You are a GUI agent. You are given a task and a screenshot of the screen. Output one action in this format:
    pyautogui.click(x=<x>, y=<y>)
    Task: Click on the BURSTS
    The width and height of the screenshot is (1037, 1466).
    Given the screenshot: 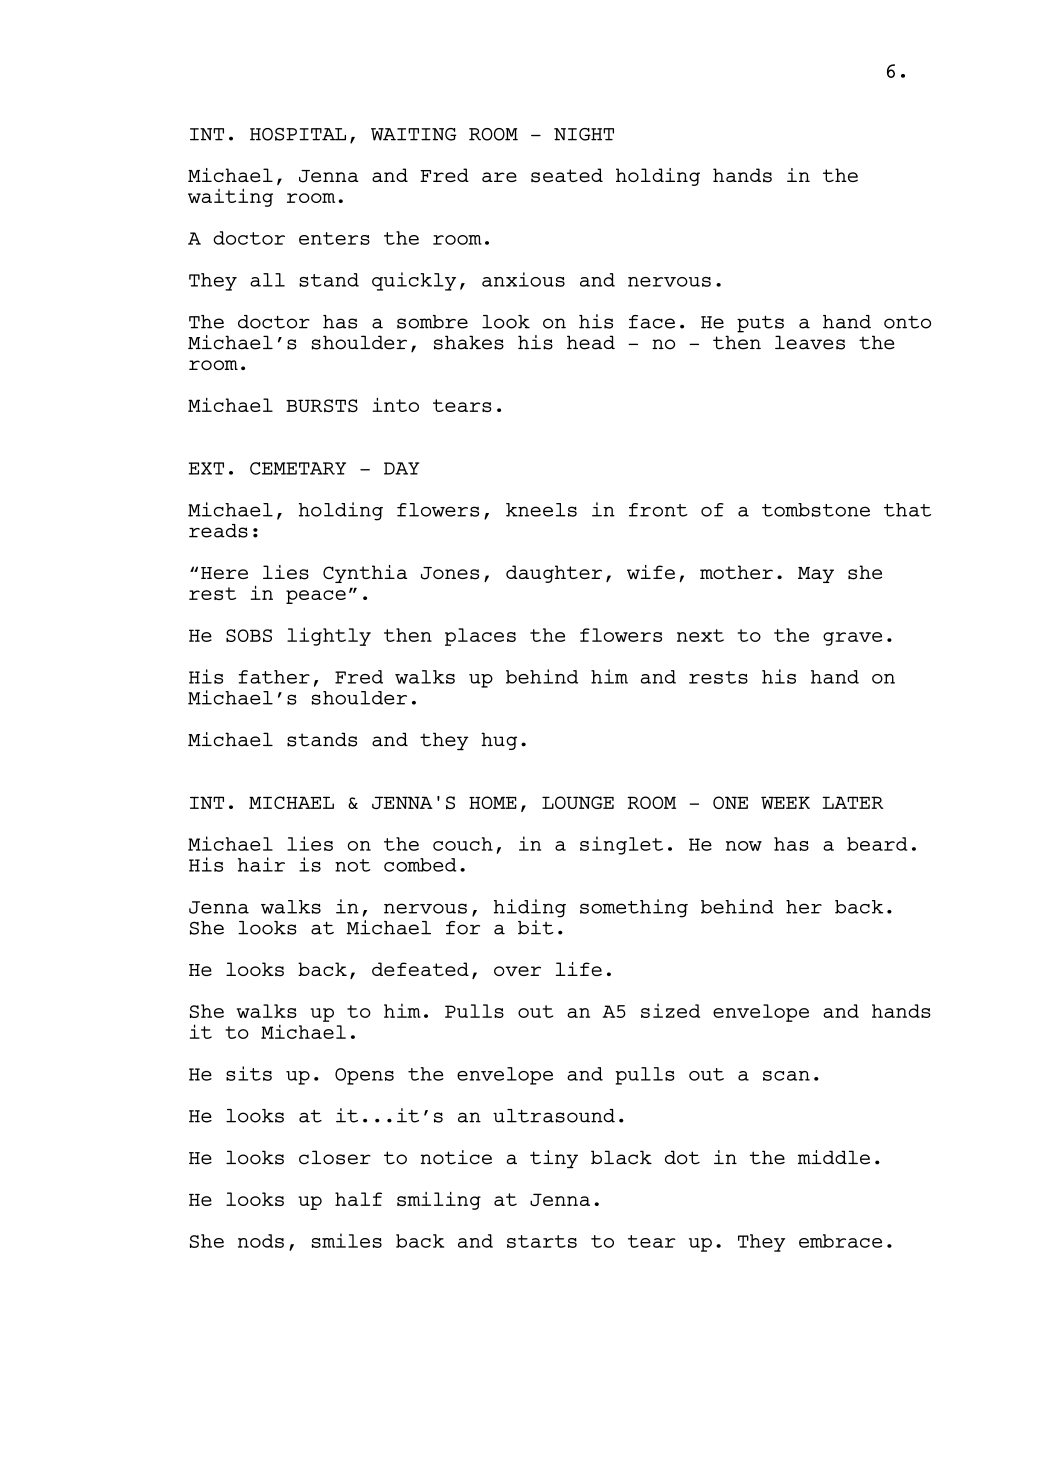 What is the action you would take?
    pyautogui.click(x=322, y=405)
